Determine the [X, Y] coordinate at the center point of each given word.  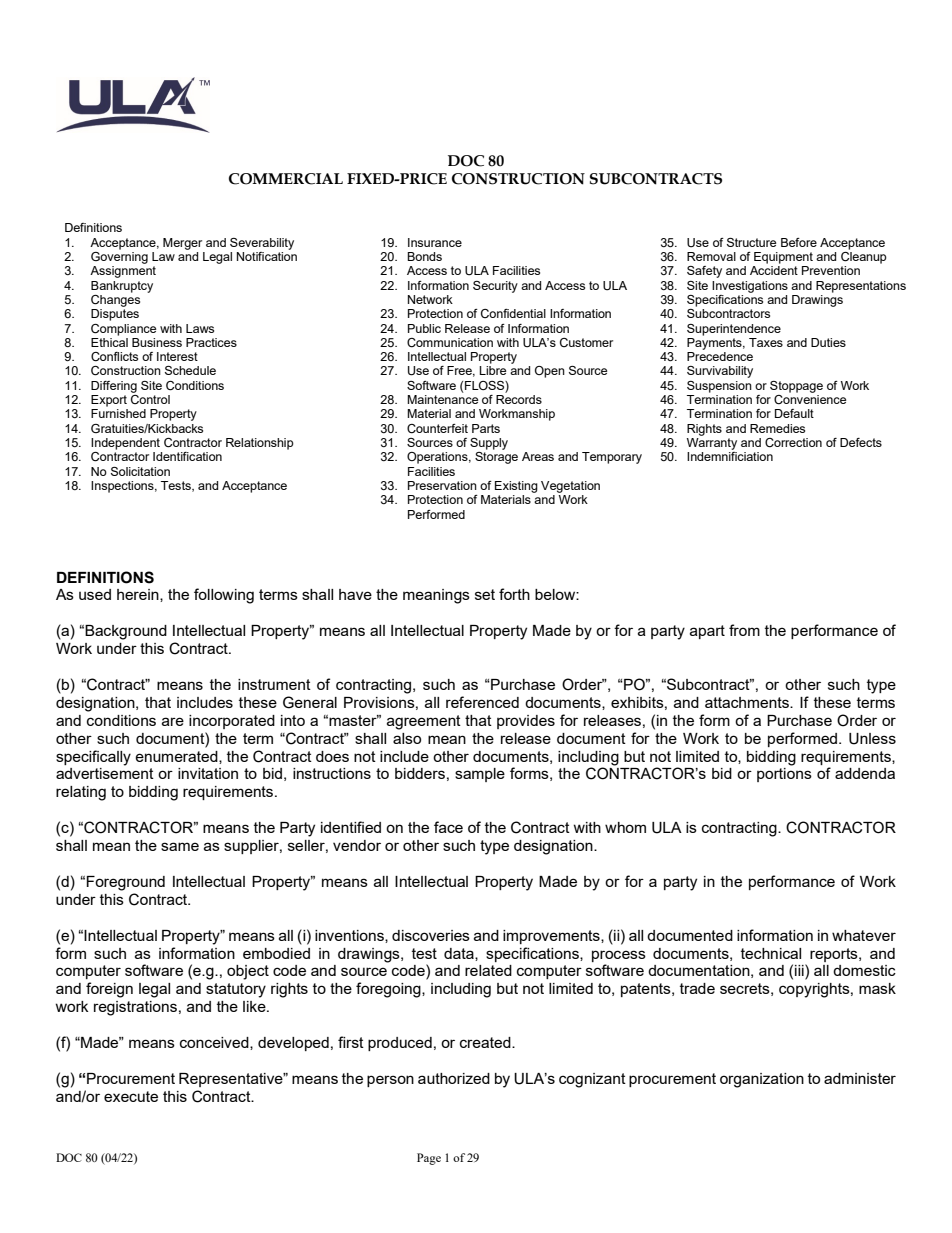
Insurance [435, 242]
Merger [182, 244]
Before [799, 242]
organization [762, 1080]
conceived [215, 1043]
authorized [454, 1078]
